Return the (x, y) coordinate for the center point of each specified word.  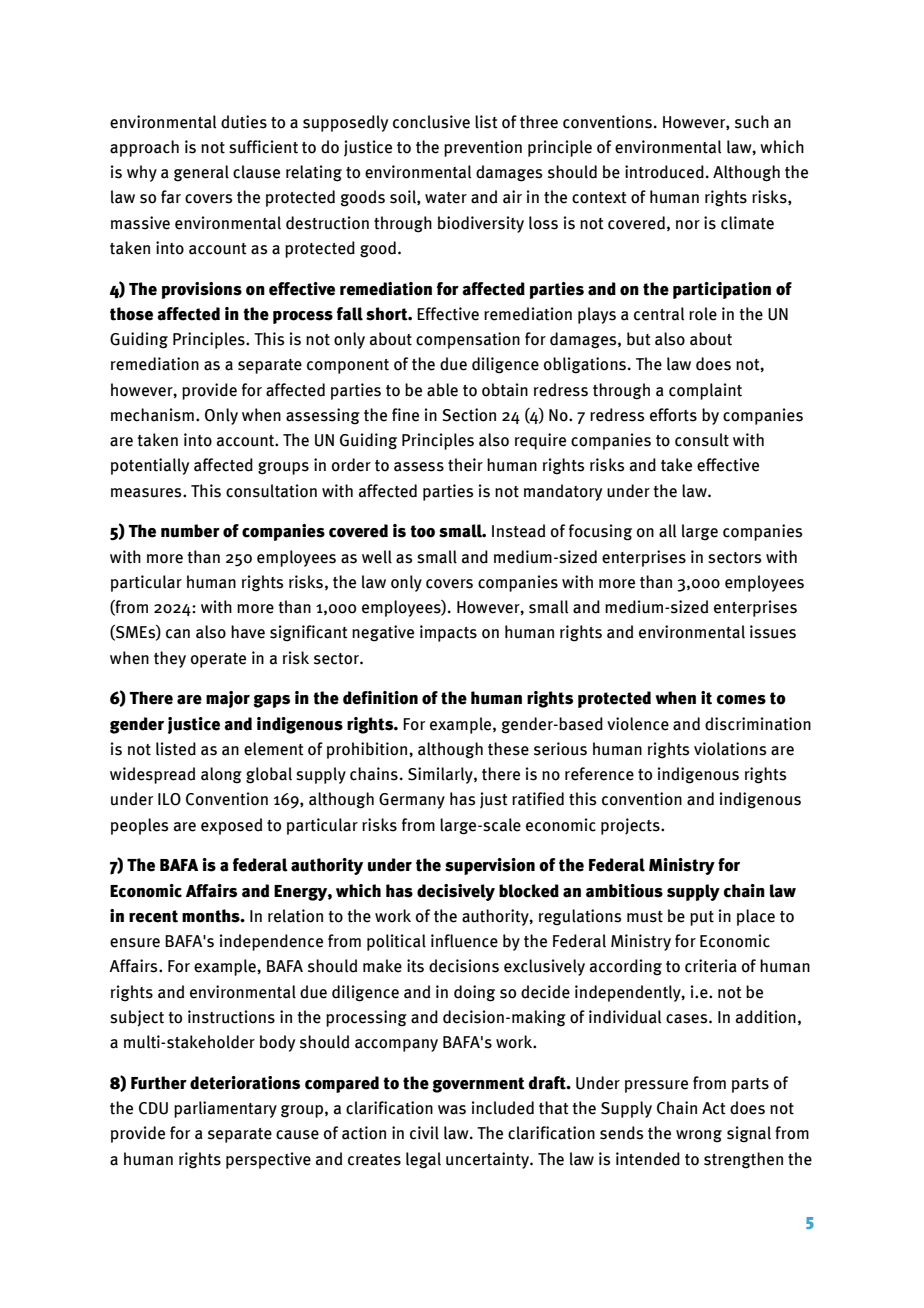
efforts (673, 415)
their (465, 465)
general (201, 173)
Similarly (441, 775)
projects (631, 826)
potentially (150, 466)
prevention (483, 148)
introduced (664, 172)
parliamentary (225, 1109)
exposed (231, 826)
